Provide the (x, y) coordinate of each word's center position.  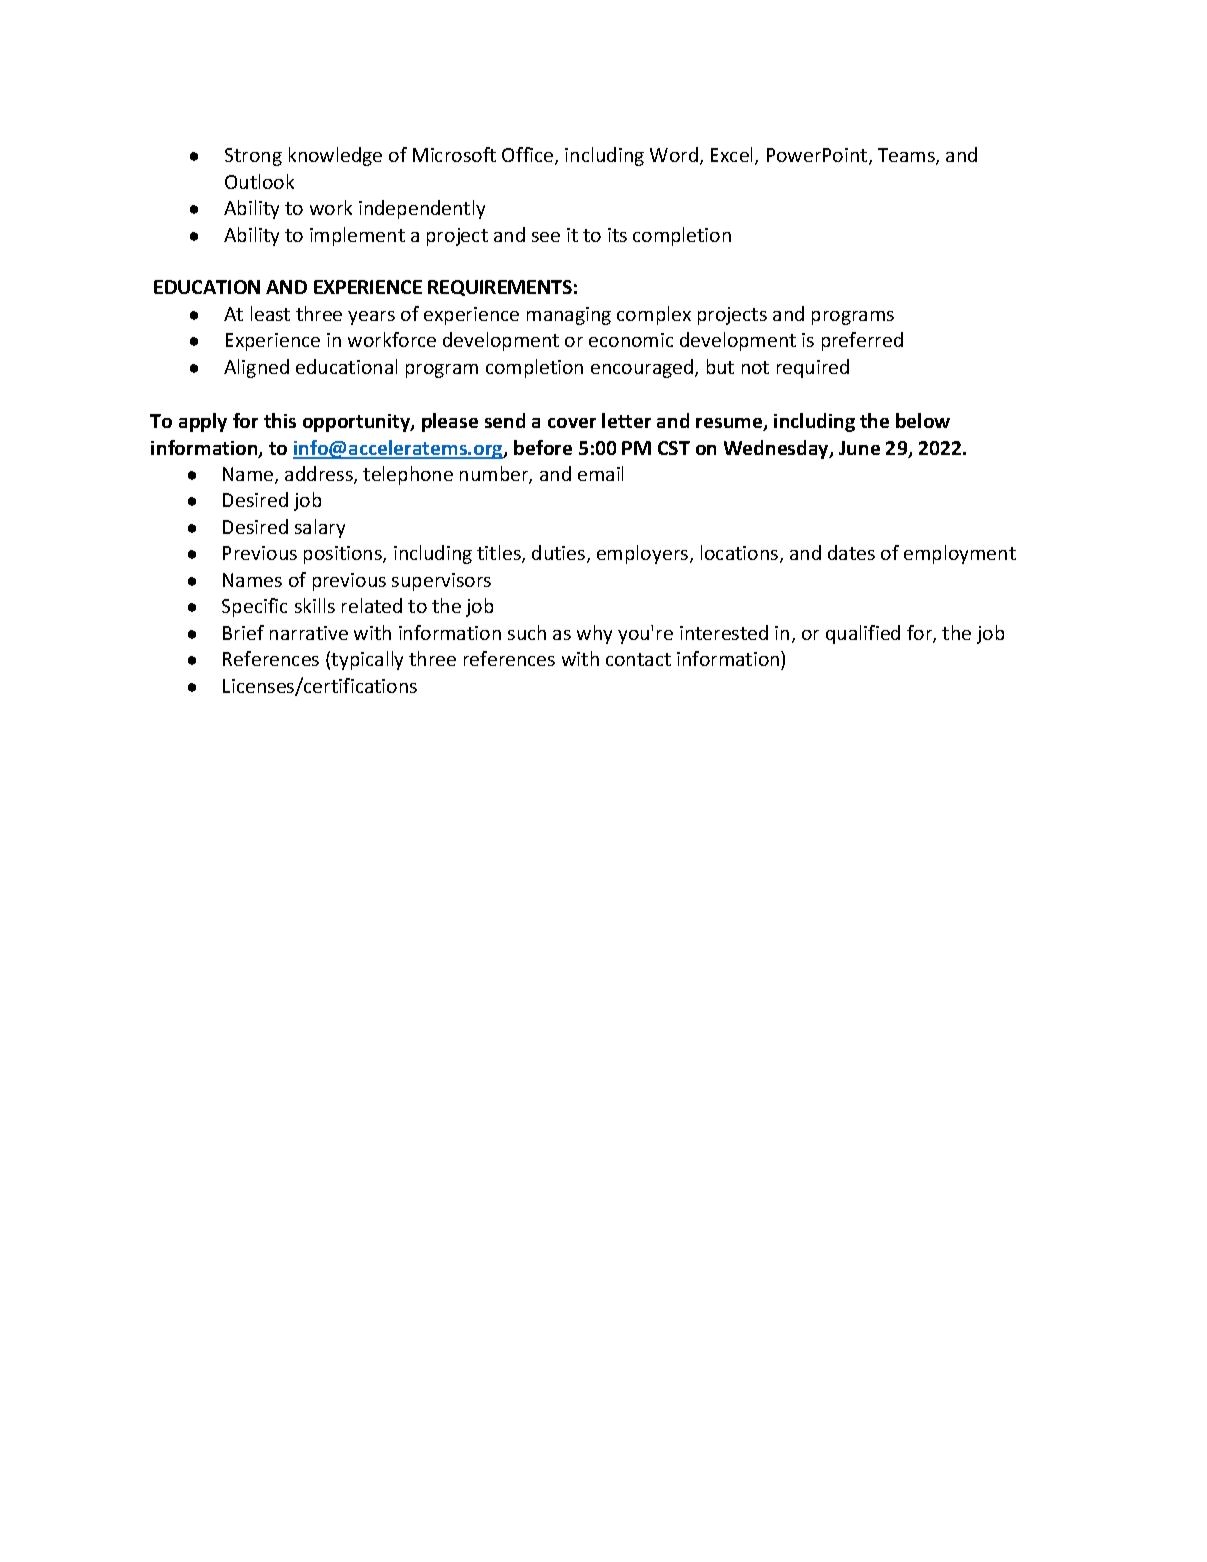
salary (320, 528)
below (923, 420)
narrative (309, 633)
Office (529, 156)
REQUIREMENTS (500, 288)
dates (851, 552)
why (594, 634)
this (280, 420)
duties (560, 554)
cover (572, 423)
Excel (733, 156)
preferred (862, 341)
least (270, 313)
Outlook (259, 181)
